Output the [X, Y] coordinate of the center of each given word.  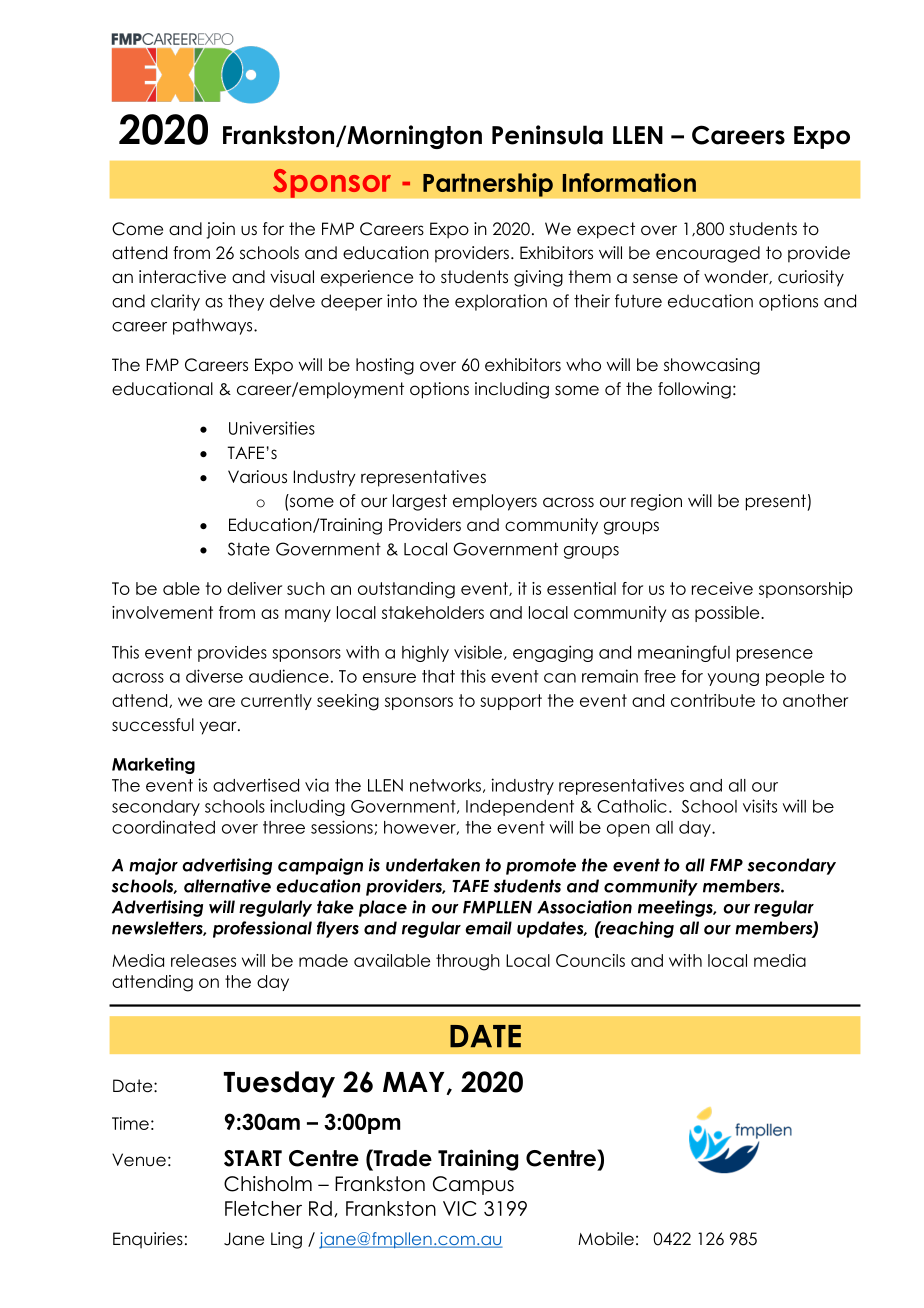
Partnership [488, 185]
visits [760, 806]
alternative [227, 886]
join [220, 230]
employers [495, 502]
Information [629, 182]
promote [541, 866]
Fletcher [263, 1208]
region [656, 502]
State [249, 549]
